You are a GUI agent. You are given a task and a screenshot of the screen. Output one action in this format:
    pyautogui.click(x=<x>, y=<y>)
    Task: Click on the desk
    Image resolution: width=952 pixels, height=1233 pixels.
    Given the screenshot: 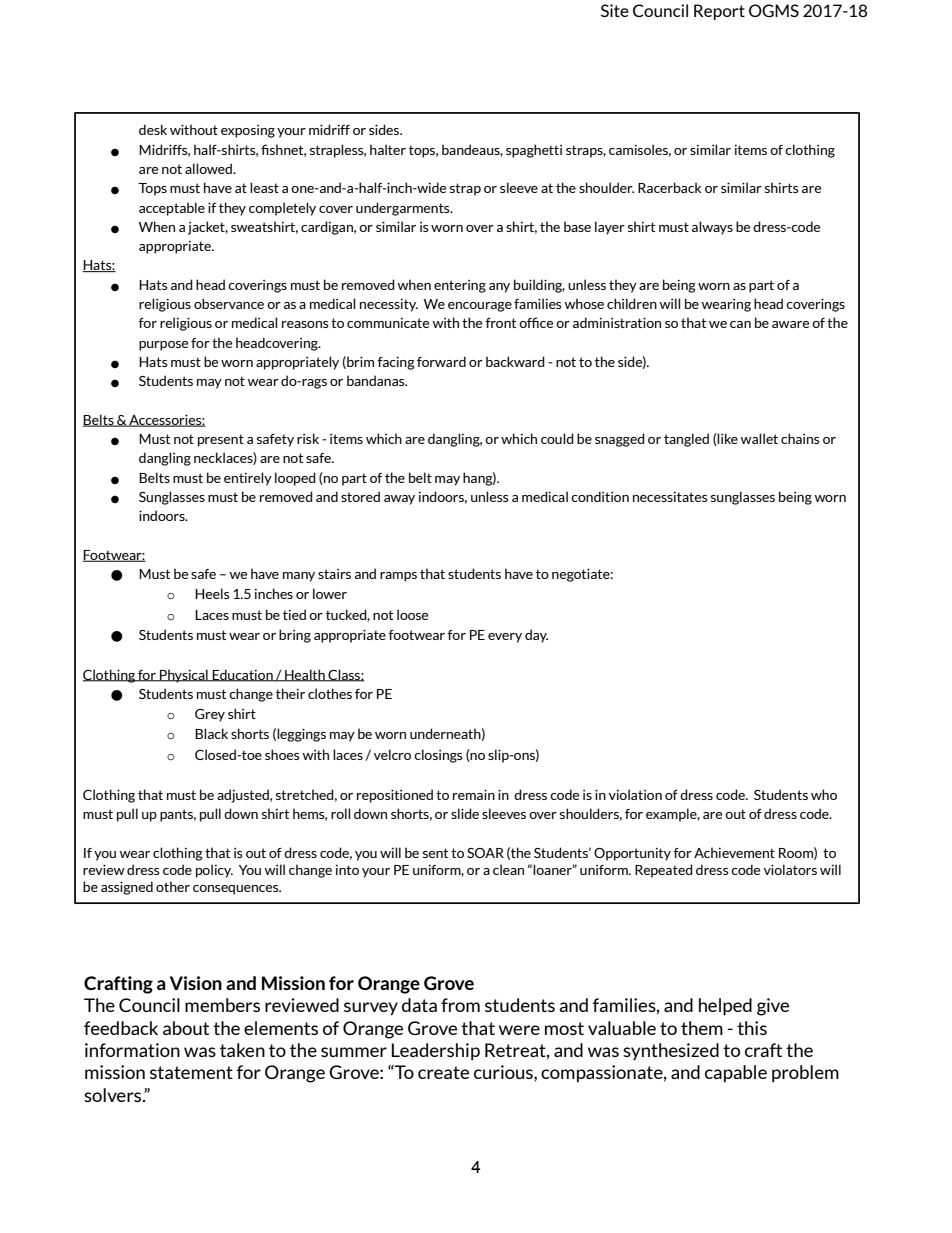 What is the action you would take?
    pyautogui.click(x=153, y=129)
